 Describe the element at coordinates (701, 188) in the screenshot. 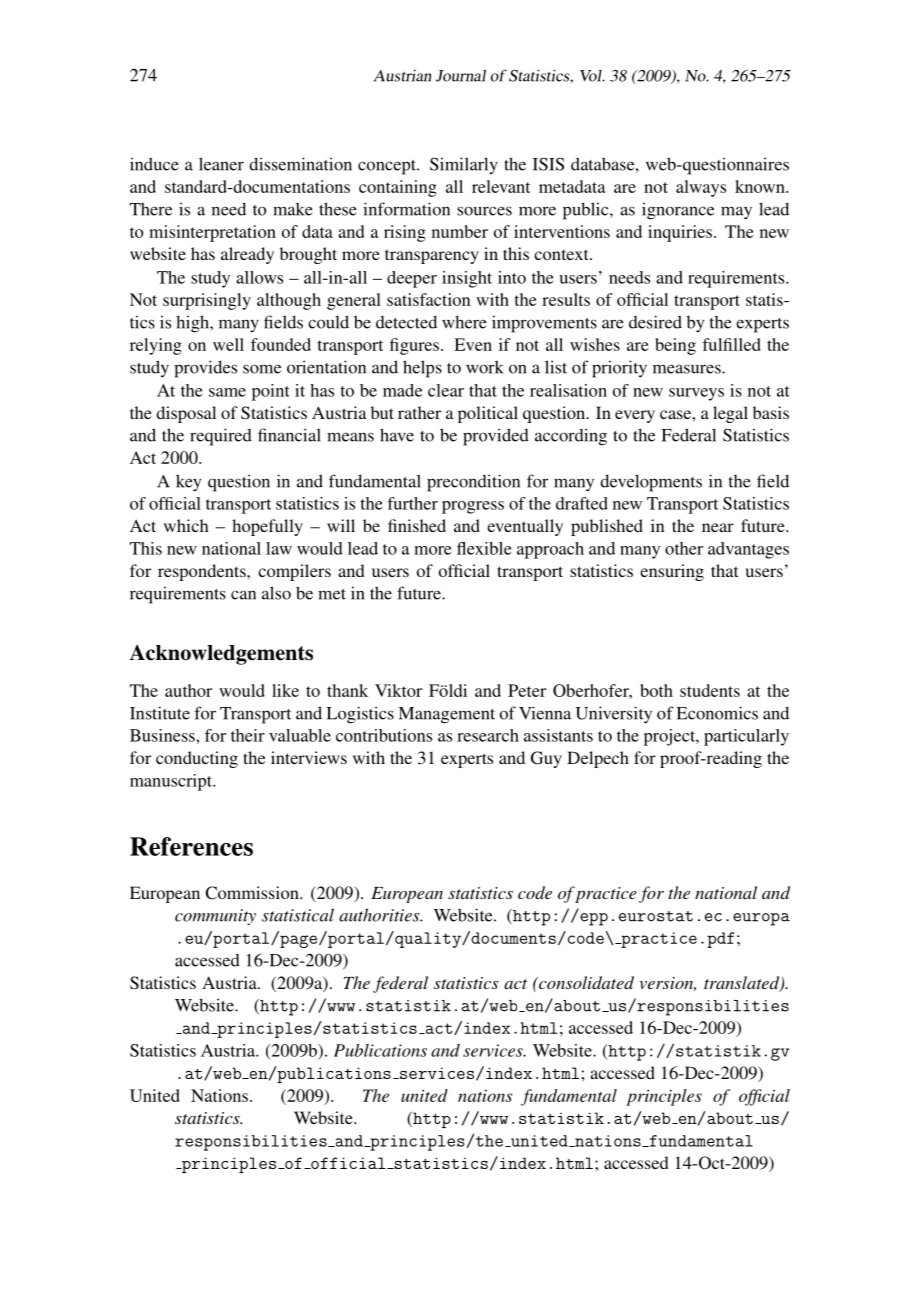

I see `always` at that location.
